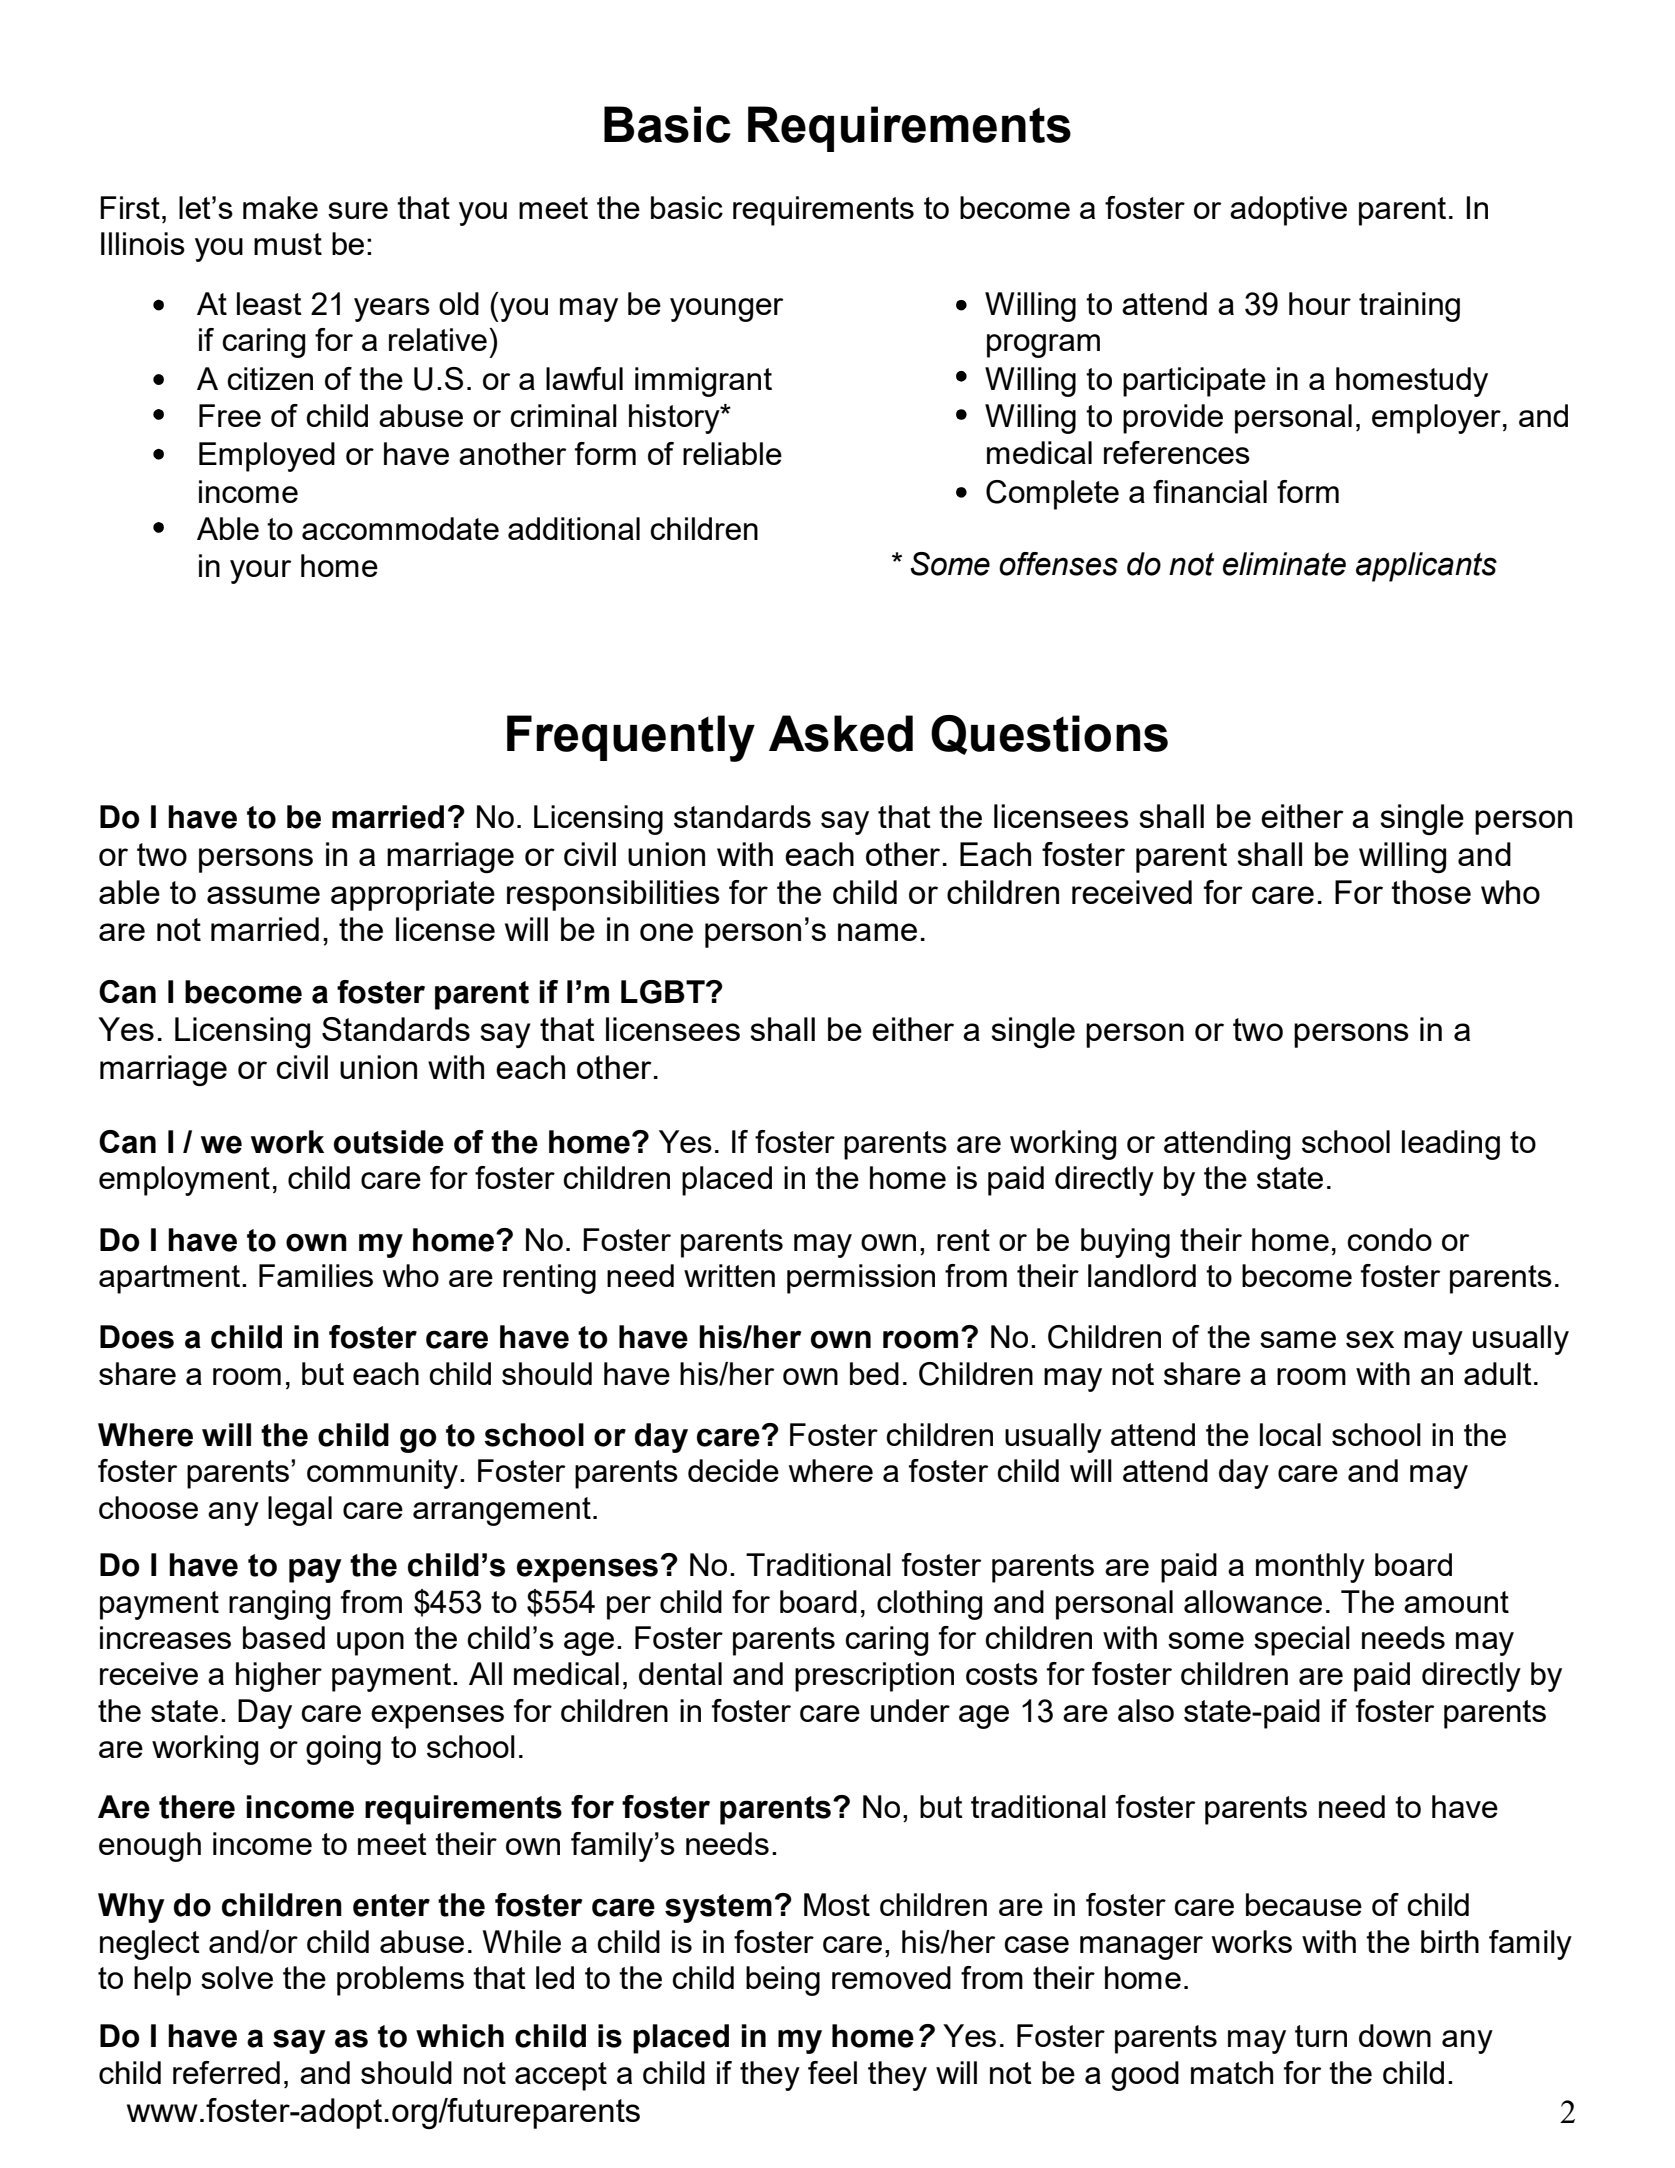 The width and height of the screenshot is (1675, 2168). I want to click on younger, so click(726, 310).
